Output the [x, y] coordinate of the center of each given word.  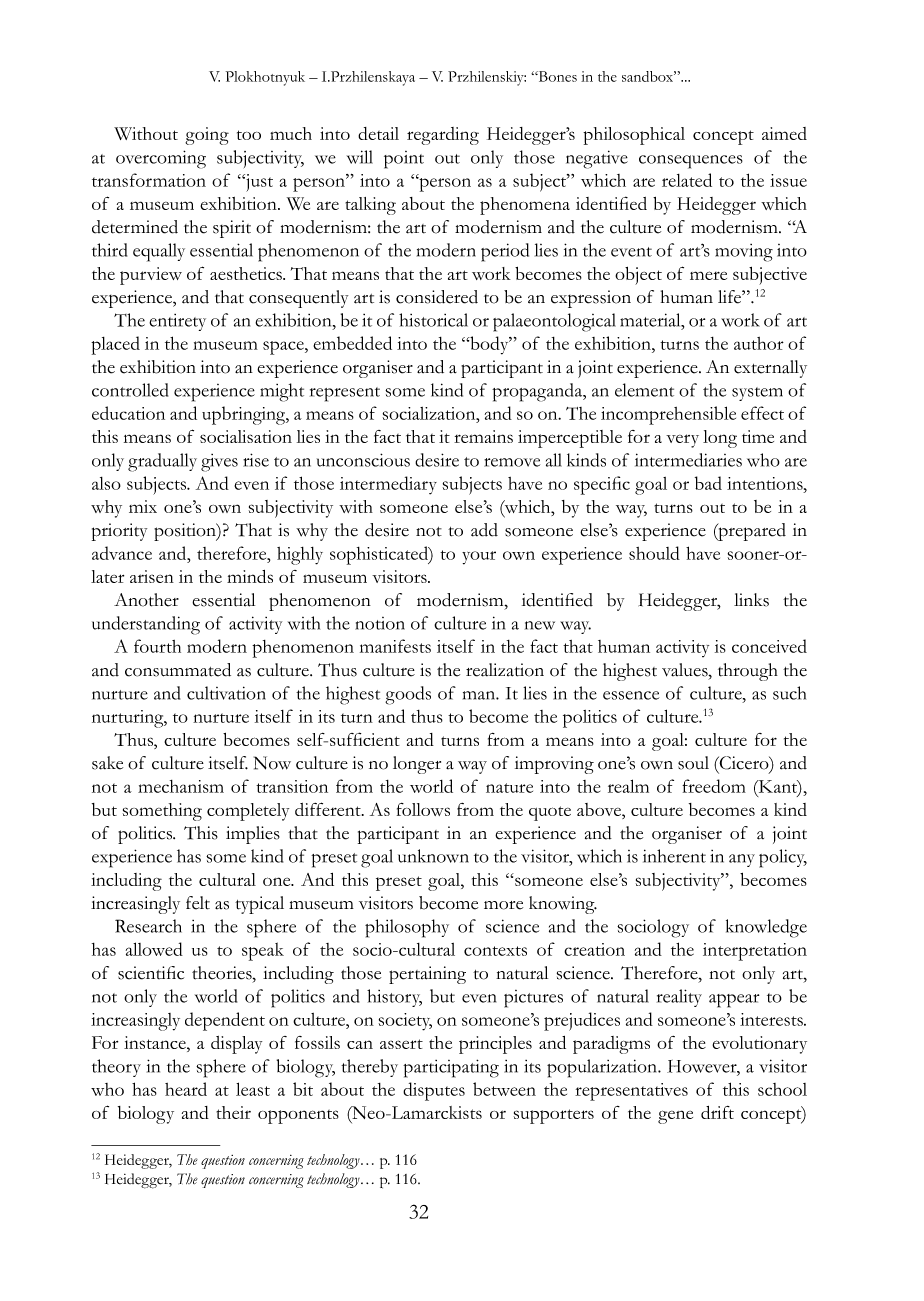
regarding [443, 136]
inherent [674, 856]
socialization [430, 413]
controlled [130, 390]
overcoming [161, 159]
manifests [395, 646]
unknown [433, 856]
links [751, 600]
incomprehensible [668, 415]
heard [186, 1089]
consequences [691, 162]
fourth [157, 646]
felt [198, 903]
